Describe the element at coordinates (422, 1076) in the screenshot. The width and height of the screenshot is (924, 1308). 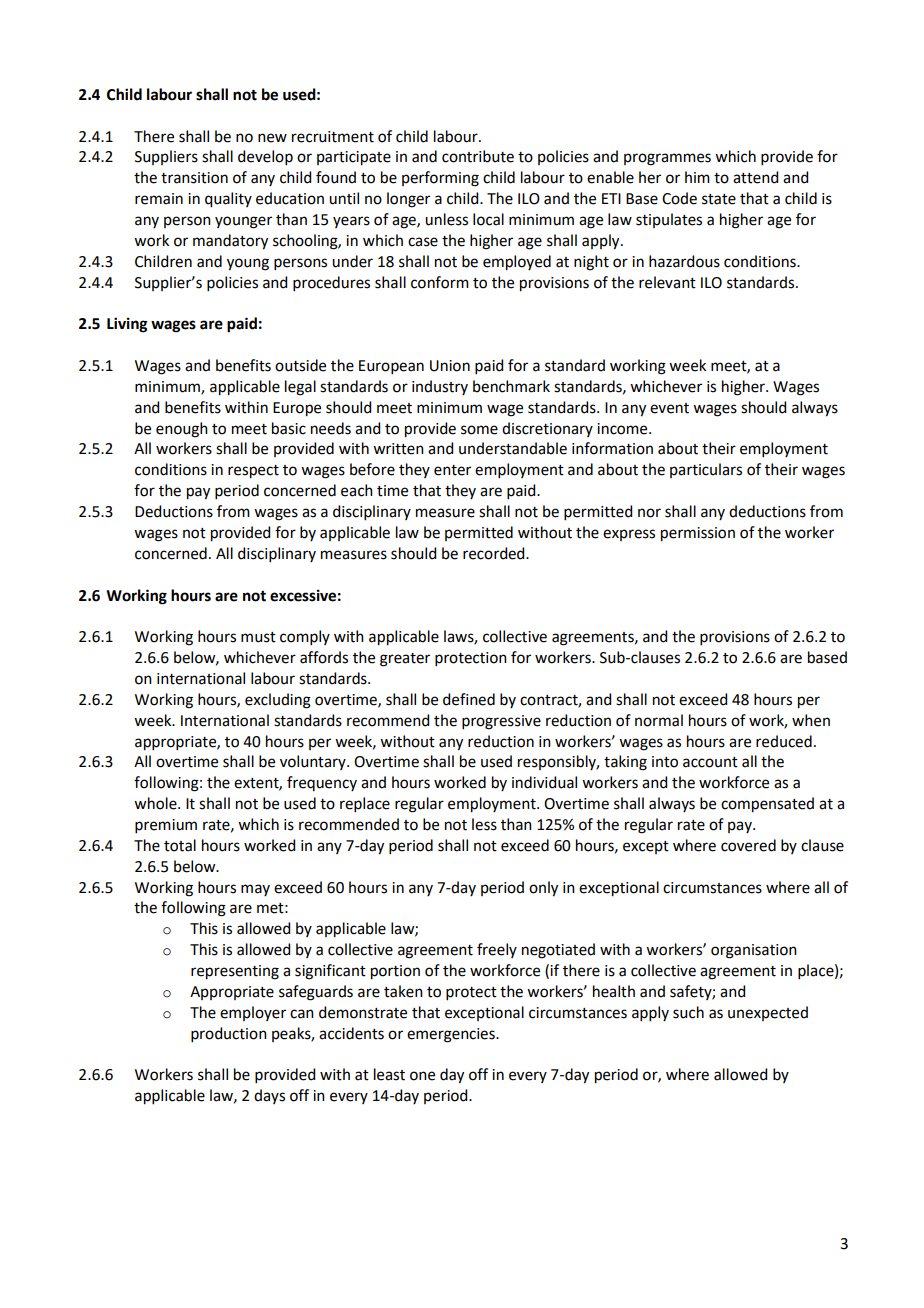
I see `one` at that location.
